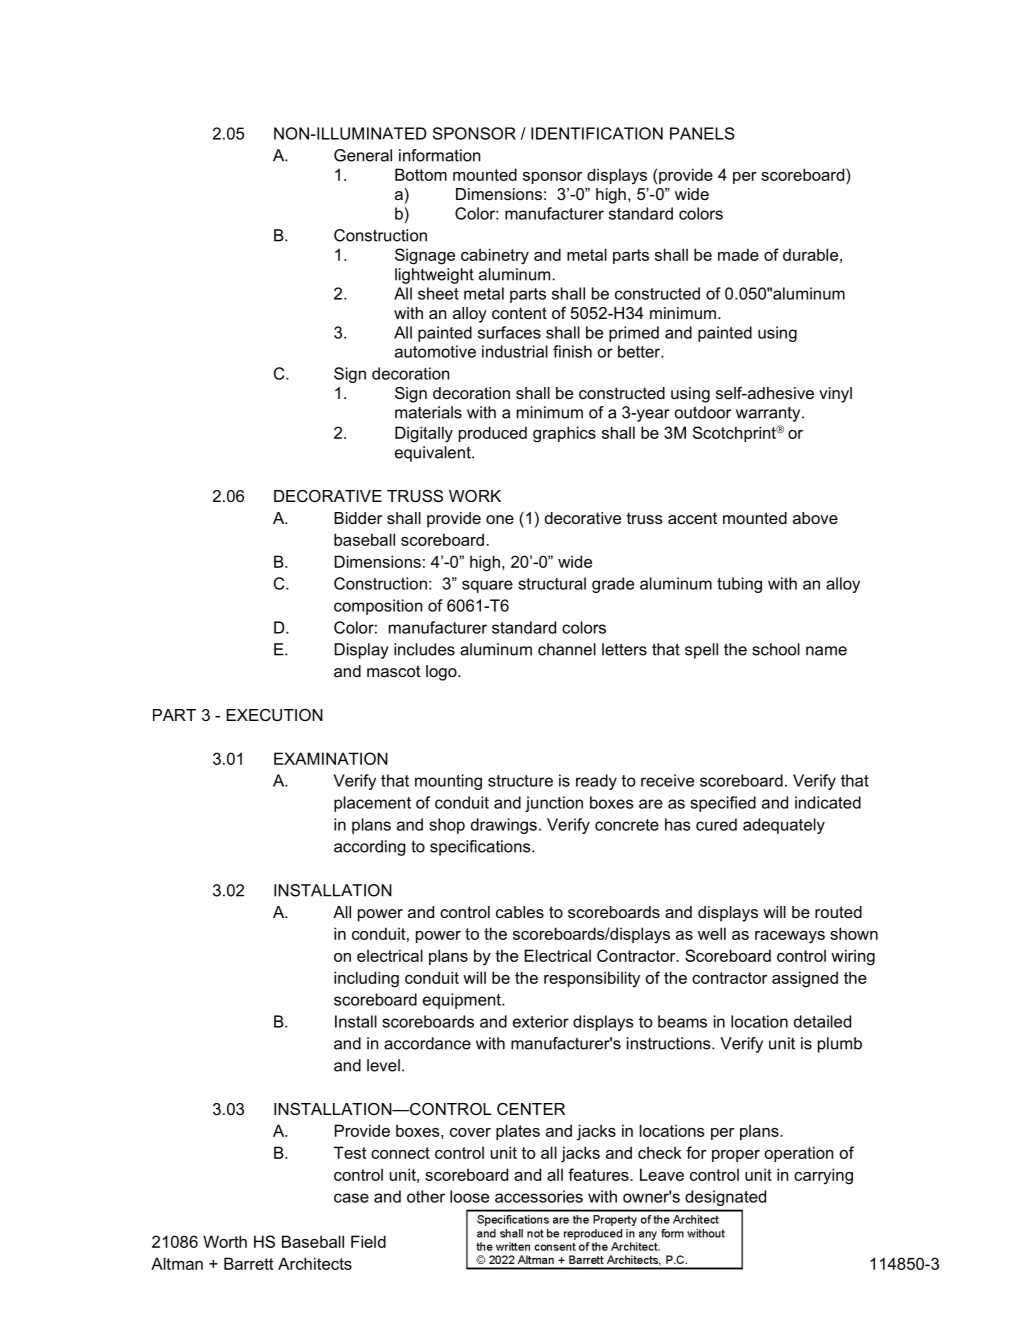 The width and height of the screenshot is (1031, 1334). What do you see at coordinates (702, 133) in the screenshot?
I see `PANELS` at bounding box center [702, 133].
